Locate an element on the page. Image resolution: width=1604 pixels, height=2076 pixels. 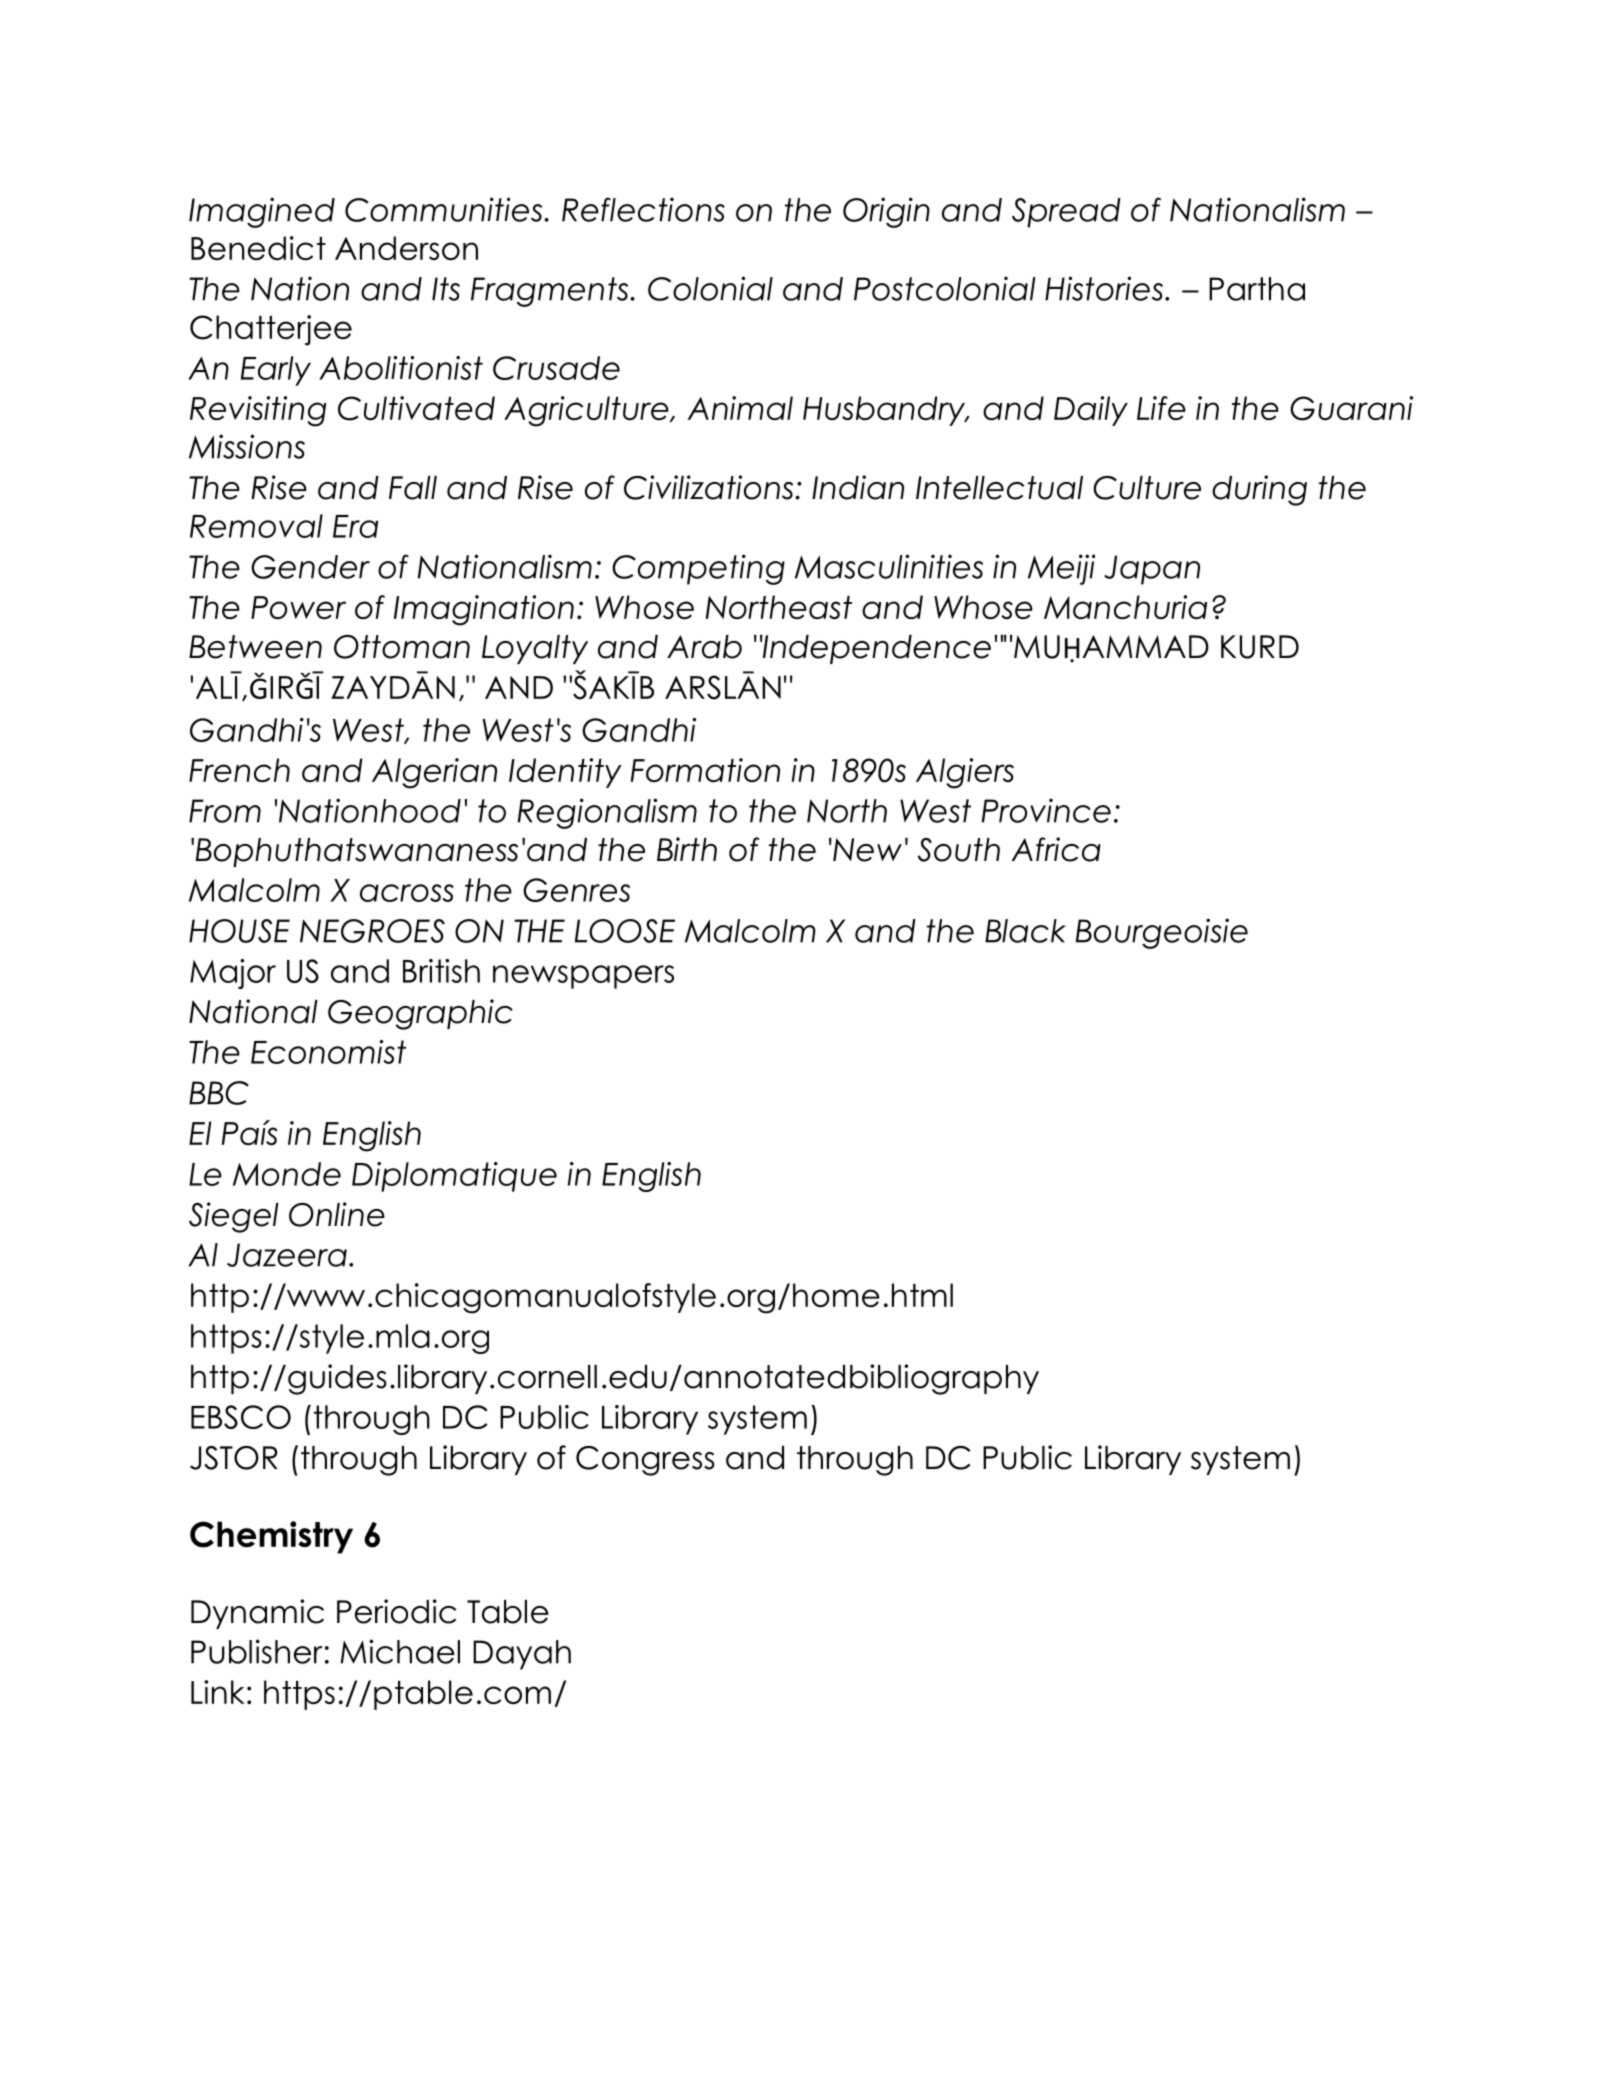
Michael is located at coordinates (400, 1651).
